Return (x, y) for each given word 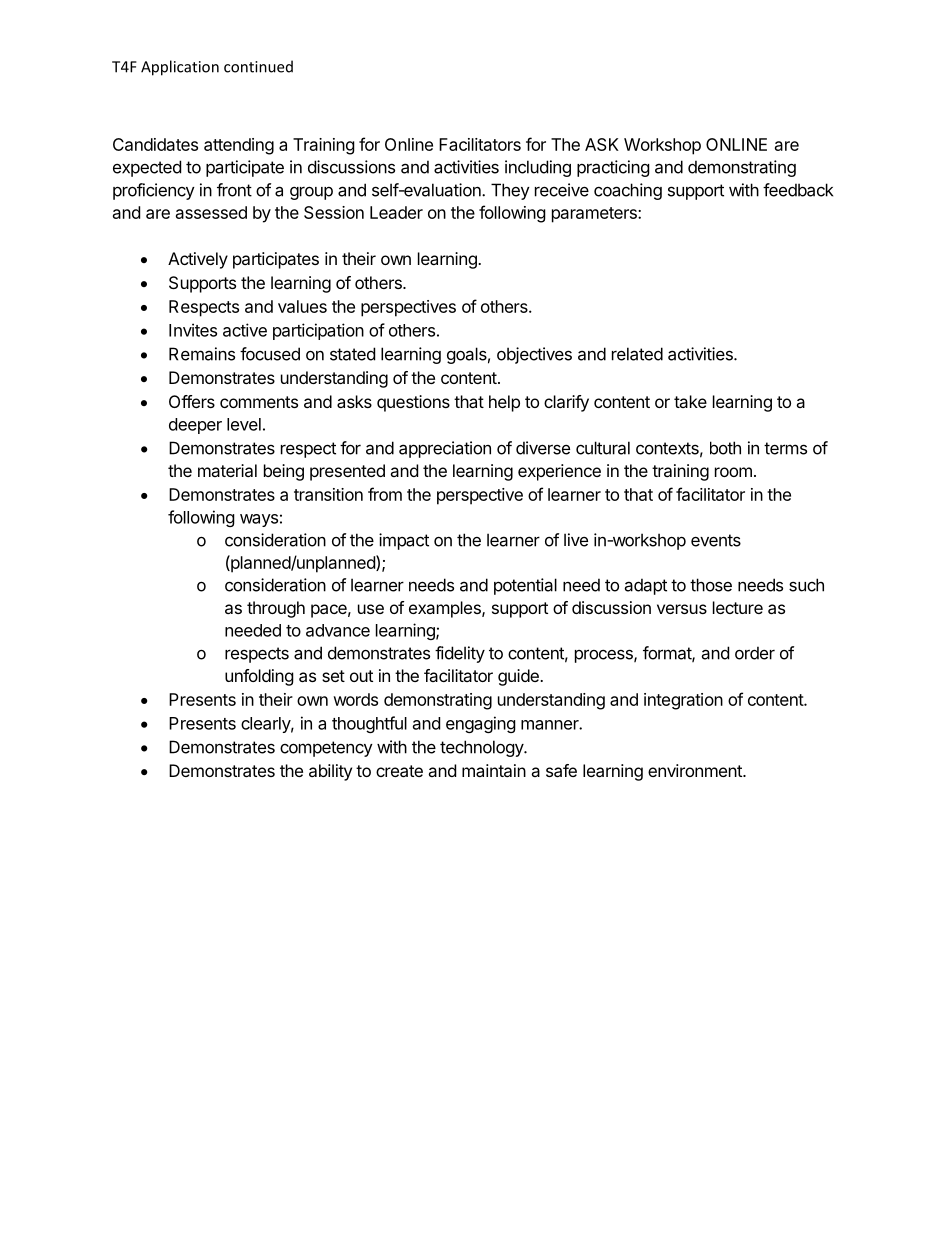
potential (525, 586)
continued (258, 66)
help (504, 403)
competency (326, 749)
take (690, 401)
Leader (396, 212)
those (711, 585)
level (244, 424)
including (538, 168)
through (276, 609)
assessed (211, 212)
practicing (613, 168)
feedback (798, 190)
